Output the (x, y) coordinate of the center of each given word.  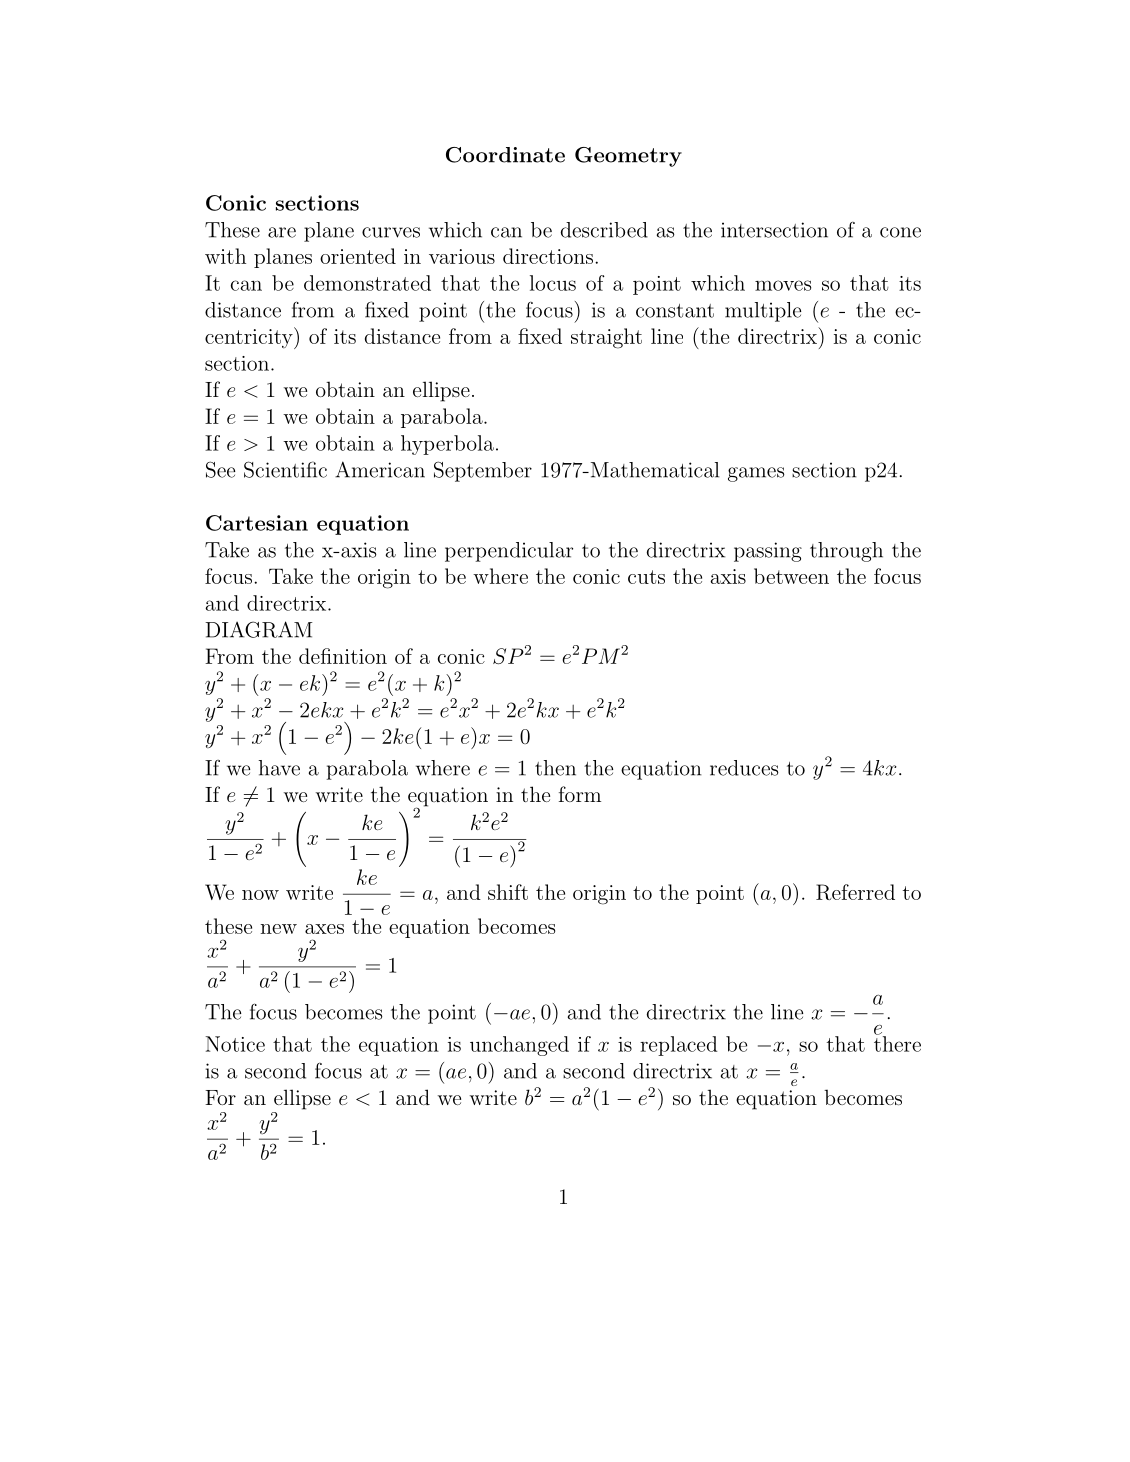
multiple (763, 312)
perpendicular (509, 552)
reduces (744, 768)
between (791, 576)
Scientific (285, 469)
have (279, 768)
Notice (235, 1044)
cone (900, 232)
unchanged (519, 1046)
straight (606, 338)
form (580, 794)
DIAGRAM (259, 629)
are (282, 232)
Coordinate (505, 155)
